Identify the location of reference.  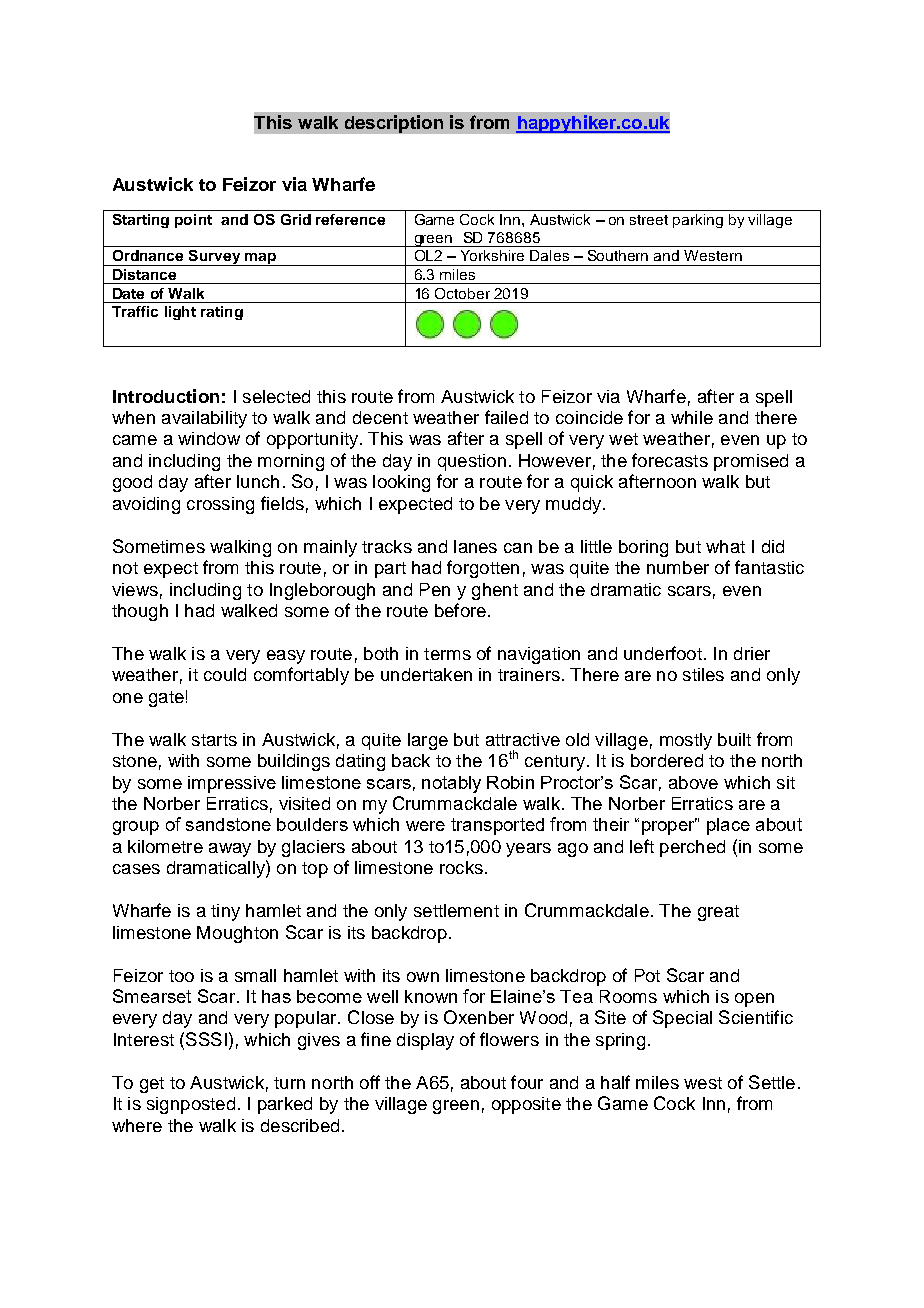
(350, 219).
